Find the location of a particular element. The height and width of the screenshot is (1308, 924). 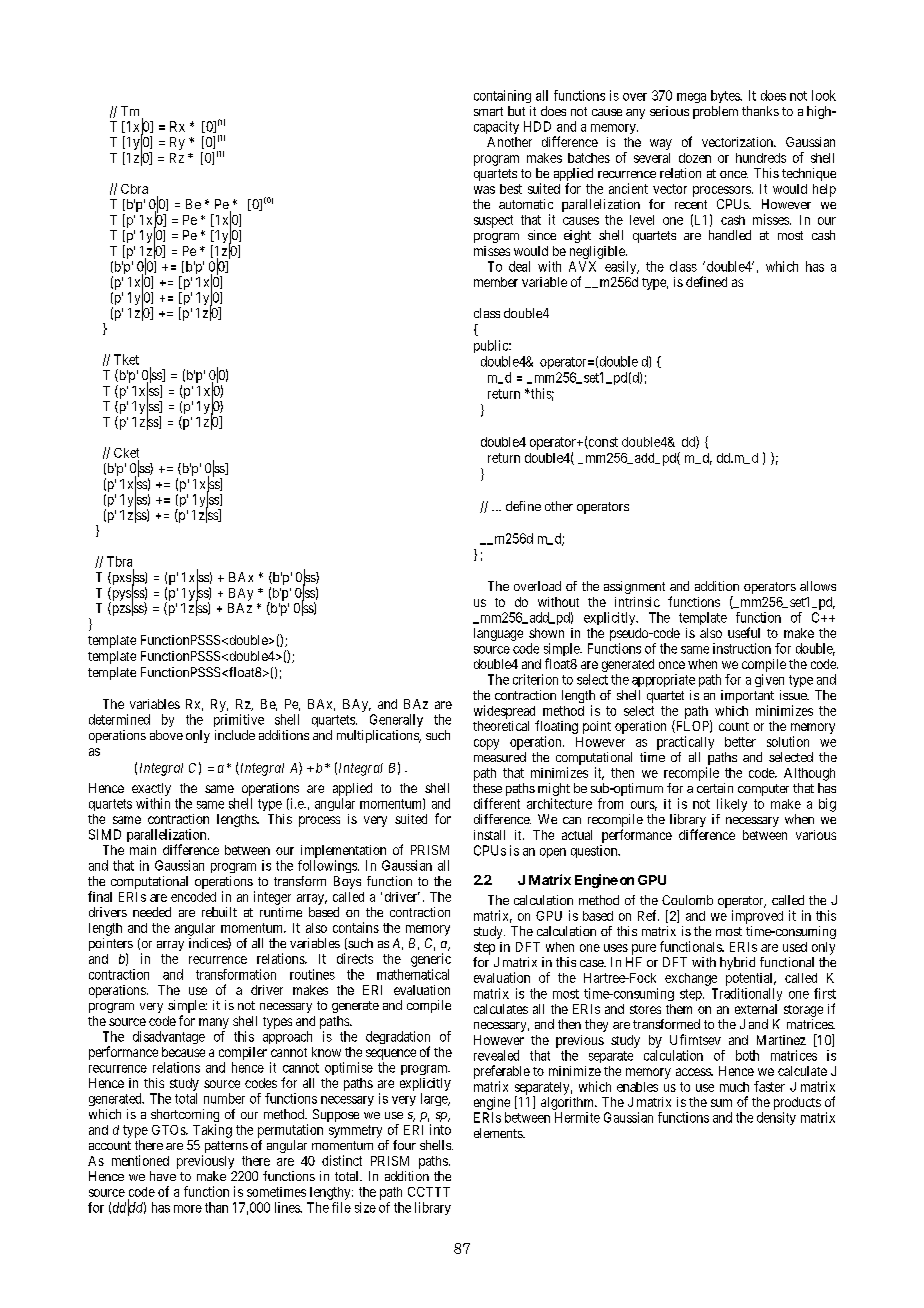

main is located at coordinates (143, 850).
